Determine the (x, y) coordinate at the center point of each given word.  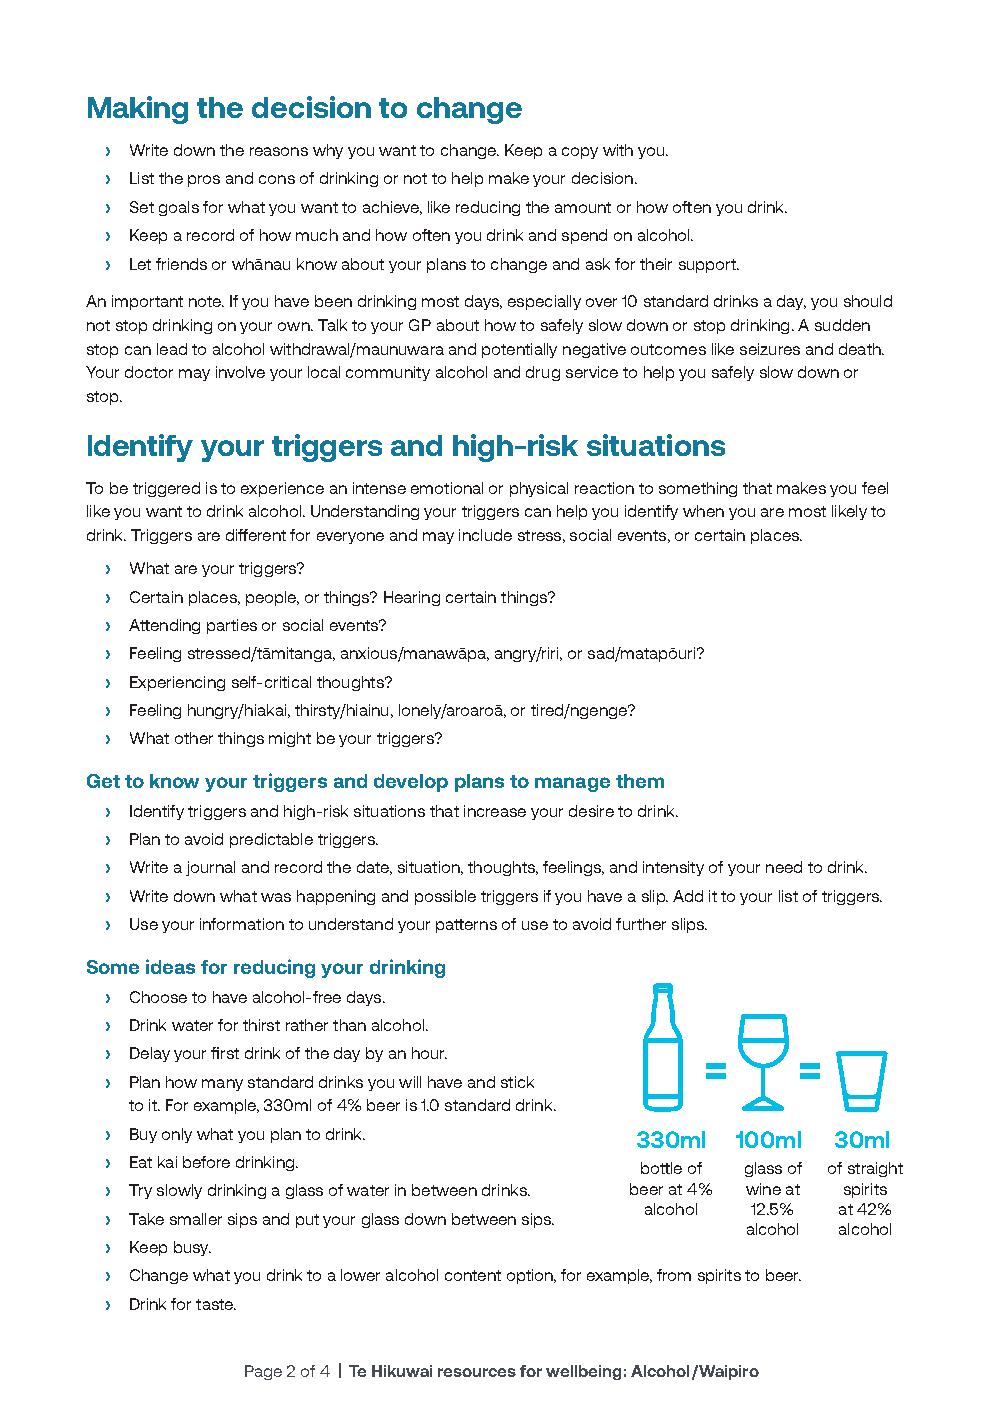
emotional (447, 488)
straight (875, 1169)
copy (580, 153)
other (194, 738)
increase (495, 811)
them (640, 781)
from (674, 1275)
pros (204, 181)
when (703, 511)
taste (216, 1304)
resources (477, 1372)
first (225, 1053)
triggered (166, 489)
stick (517, 1082)
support (709, 266)
